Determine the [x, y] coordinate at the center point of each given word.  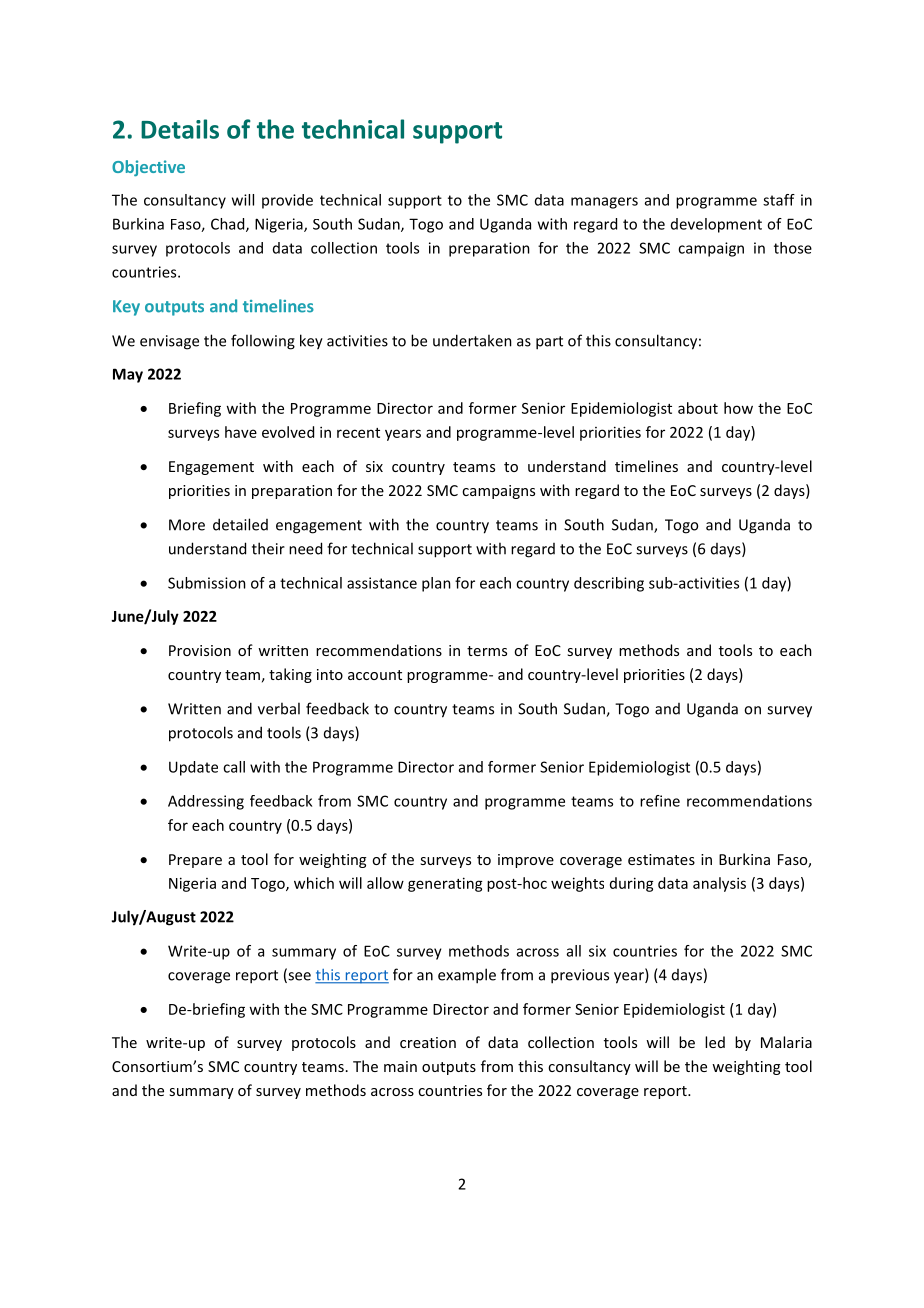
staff [779, 200]
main [400, 1066]
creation [428, 1042]
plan [436, 584]
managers [604, 203]
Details [180, 129]
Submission [207, 583]
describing [609, 584]
